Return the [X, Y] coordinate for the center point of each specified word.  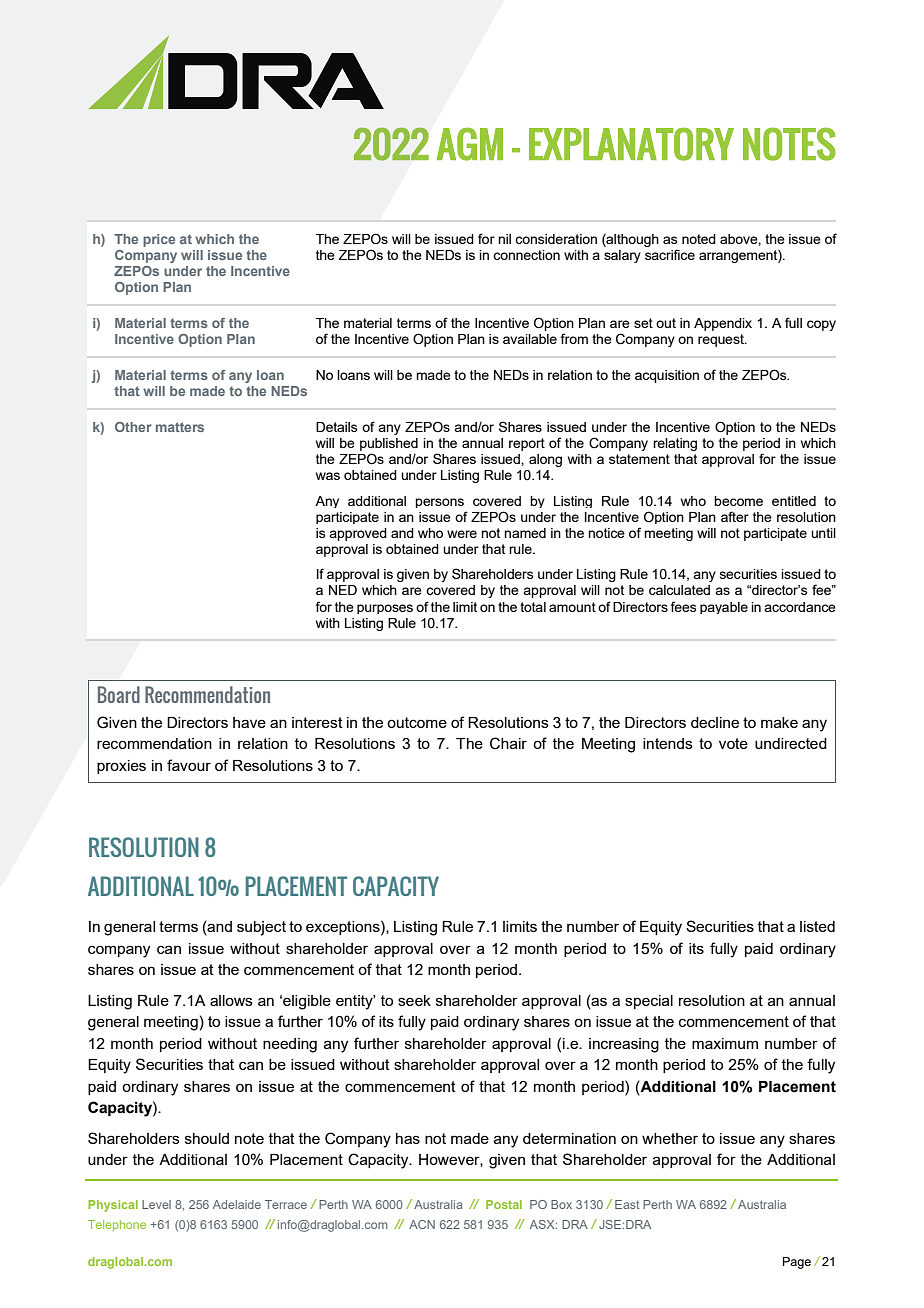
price [159, 240]
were [462, 534]
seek [414, 1000]
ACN [422, 1224]
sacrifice [670, 254]
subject [261, 928]
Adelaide [237, 1204]
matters [180, 427]
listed [817, 926]
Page [797, 1263]
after [735, 516]
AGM [469, 144]
